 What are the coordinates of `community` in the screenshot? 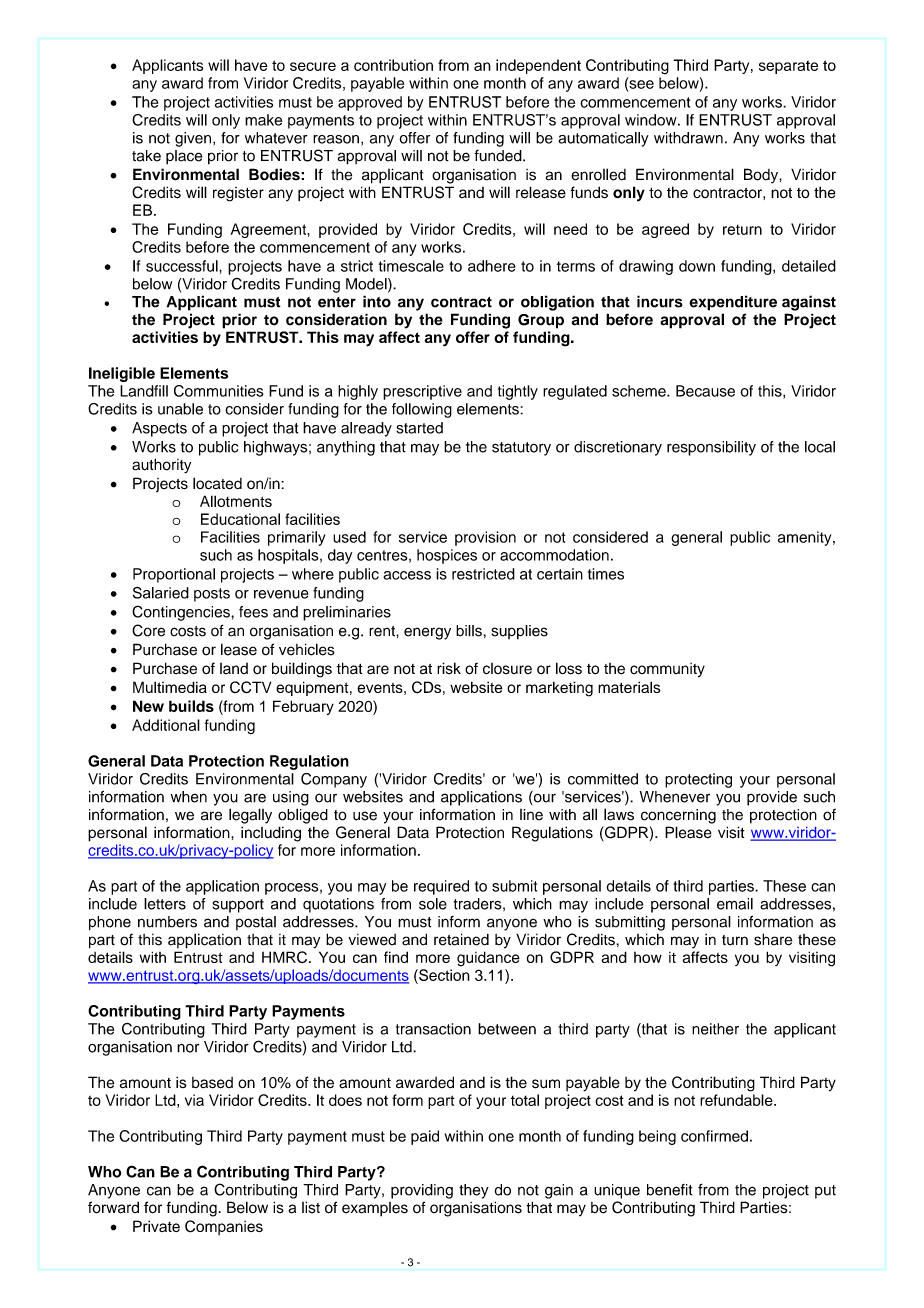 It's located at (667, 670).
